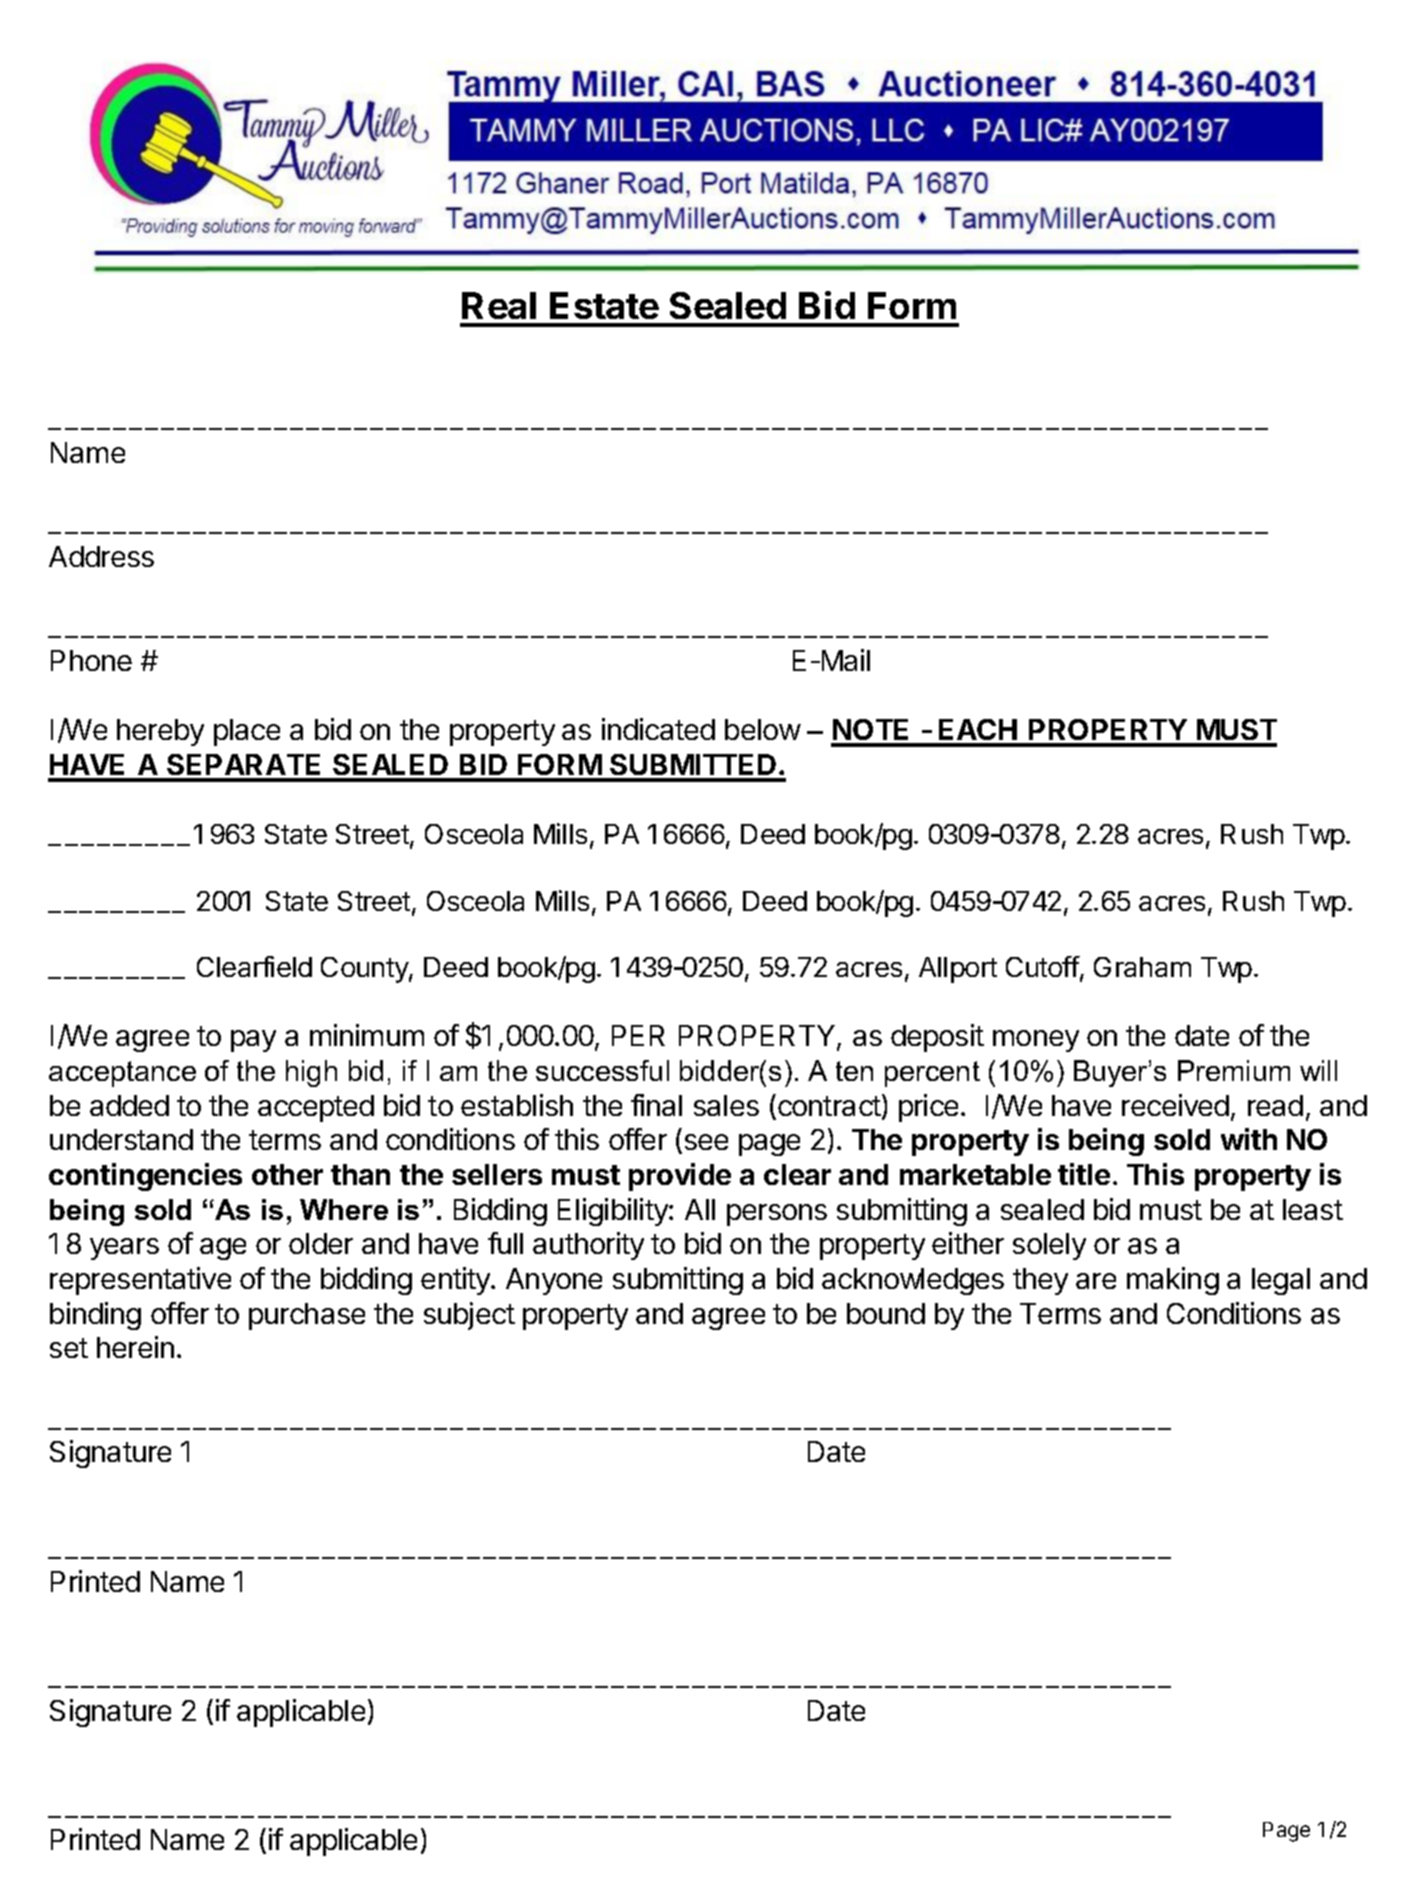 The image size is (1419, 1892). What do you see at coordinates (602, 1070) in the screenshot?
I see `successful` at bounding box center [602, 1070].
